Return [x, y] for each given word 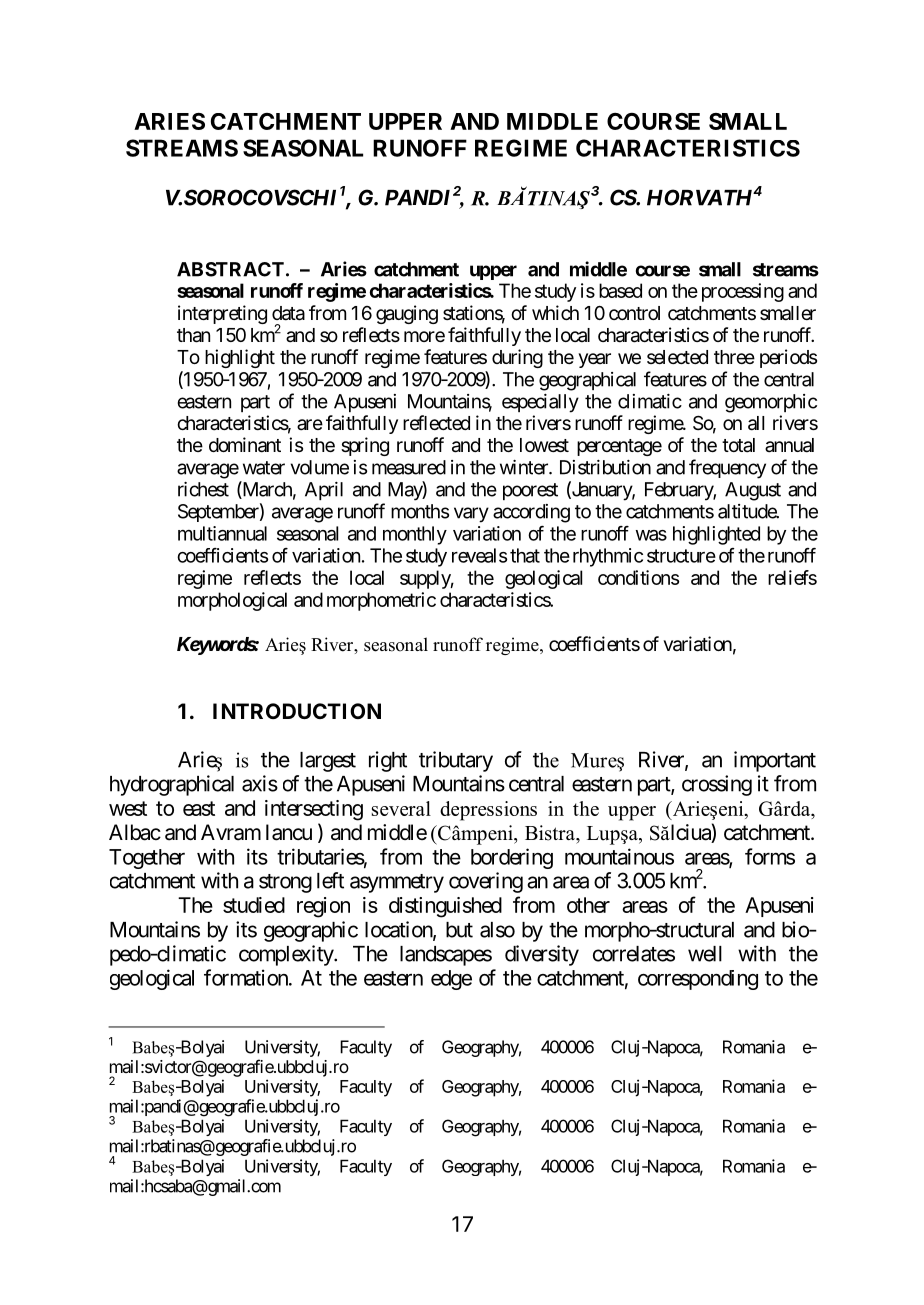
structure [681, 556]
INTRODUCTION [297, 711]
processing [743, 292]
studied [254, 905]
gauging [407, 314]
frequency [727, 469]
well [705, 954]
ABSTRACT [230, 269]
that [525, 555]
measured [409, 467]
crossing [717, 785]
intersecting [314, 810]
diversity [542, 955]
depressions [488, 811]
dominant [245, 445]
